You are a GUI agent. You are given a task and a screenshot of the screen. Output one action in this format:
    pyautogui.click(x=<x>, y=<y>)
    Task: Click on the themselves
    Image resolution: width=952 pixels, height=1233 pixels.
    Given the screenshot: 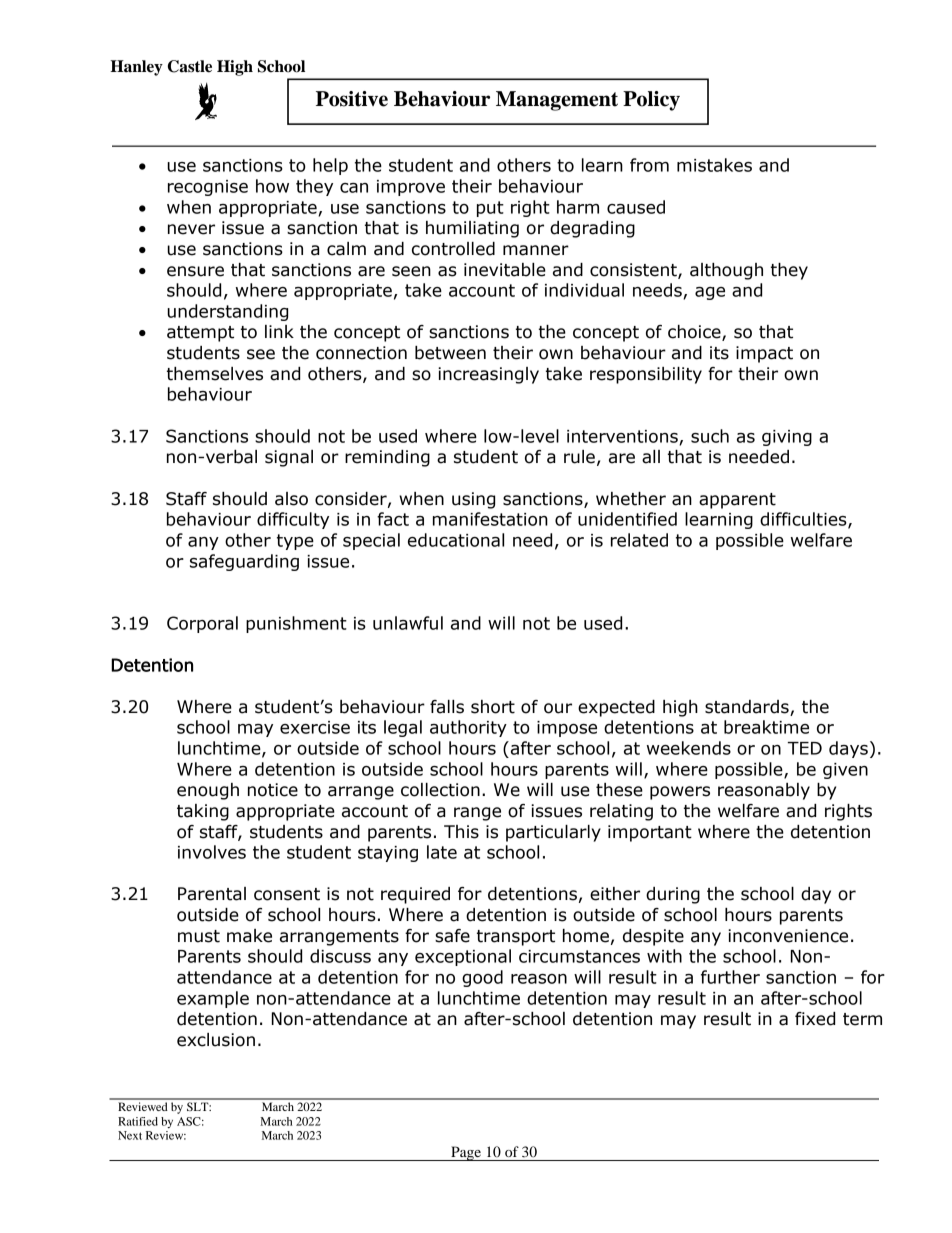 What is the action you would take?
    pyautogui.click(x=215, y=374)
